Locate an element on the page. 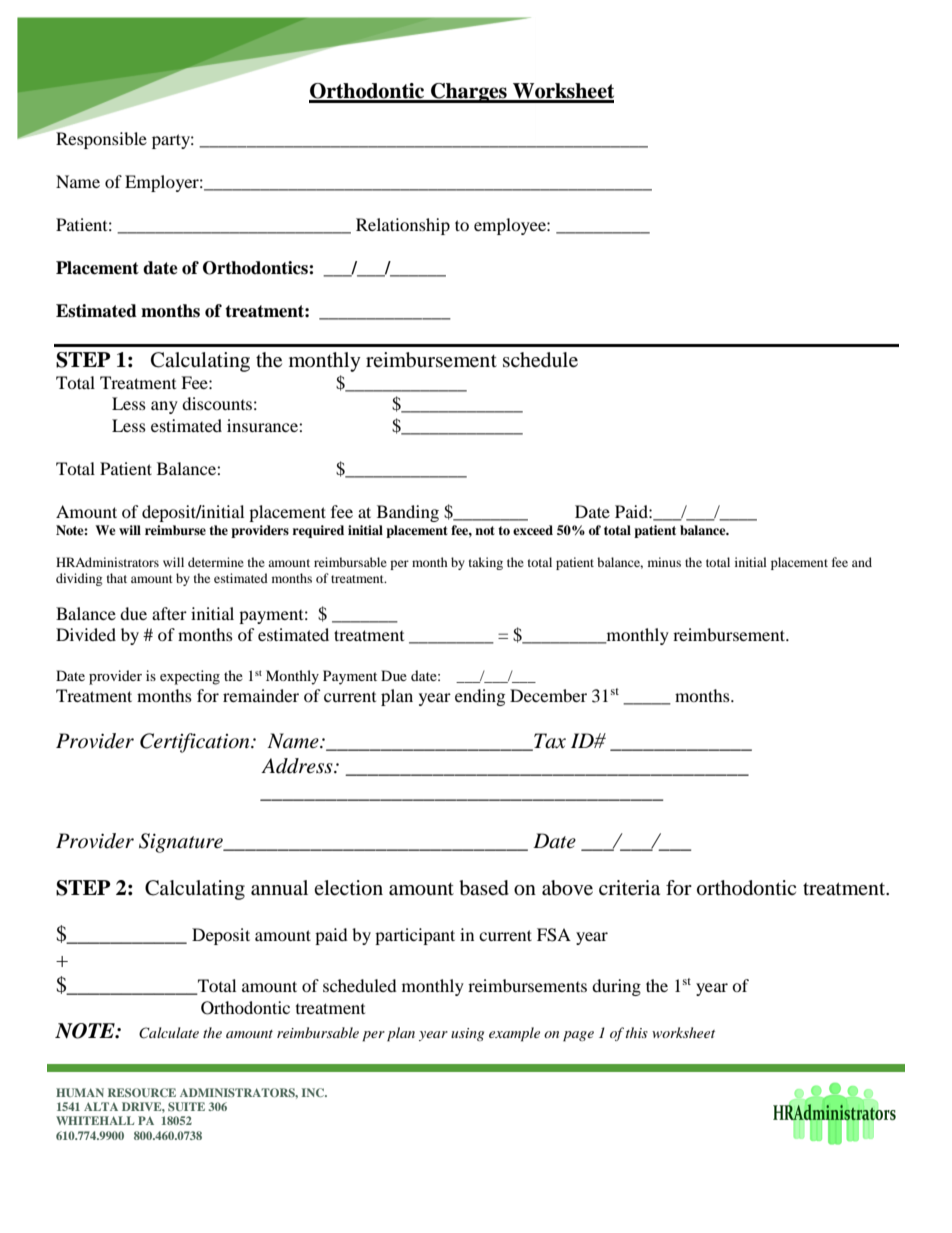 This page has height=1233, width=952. minus is located at coordinates (664, 562).
